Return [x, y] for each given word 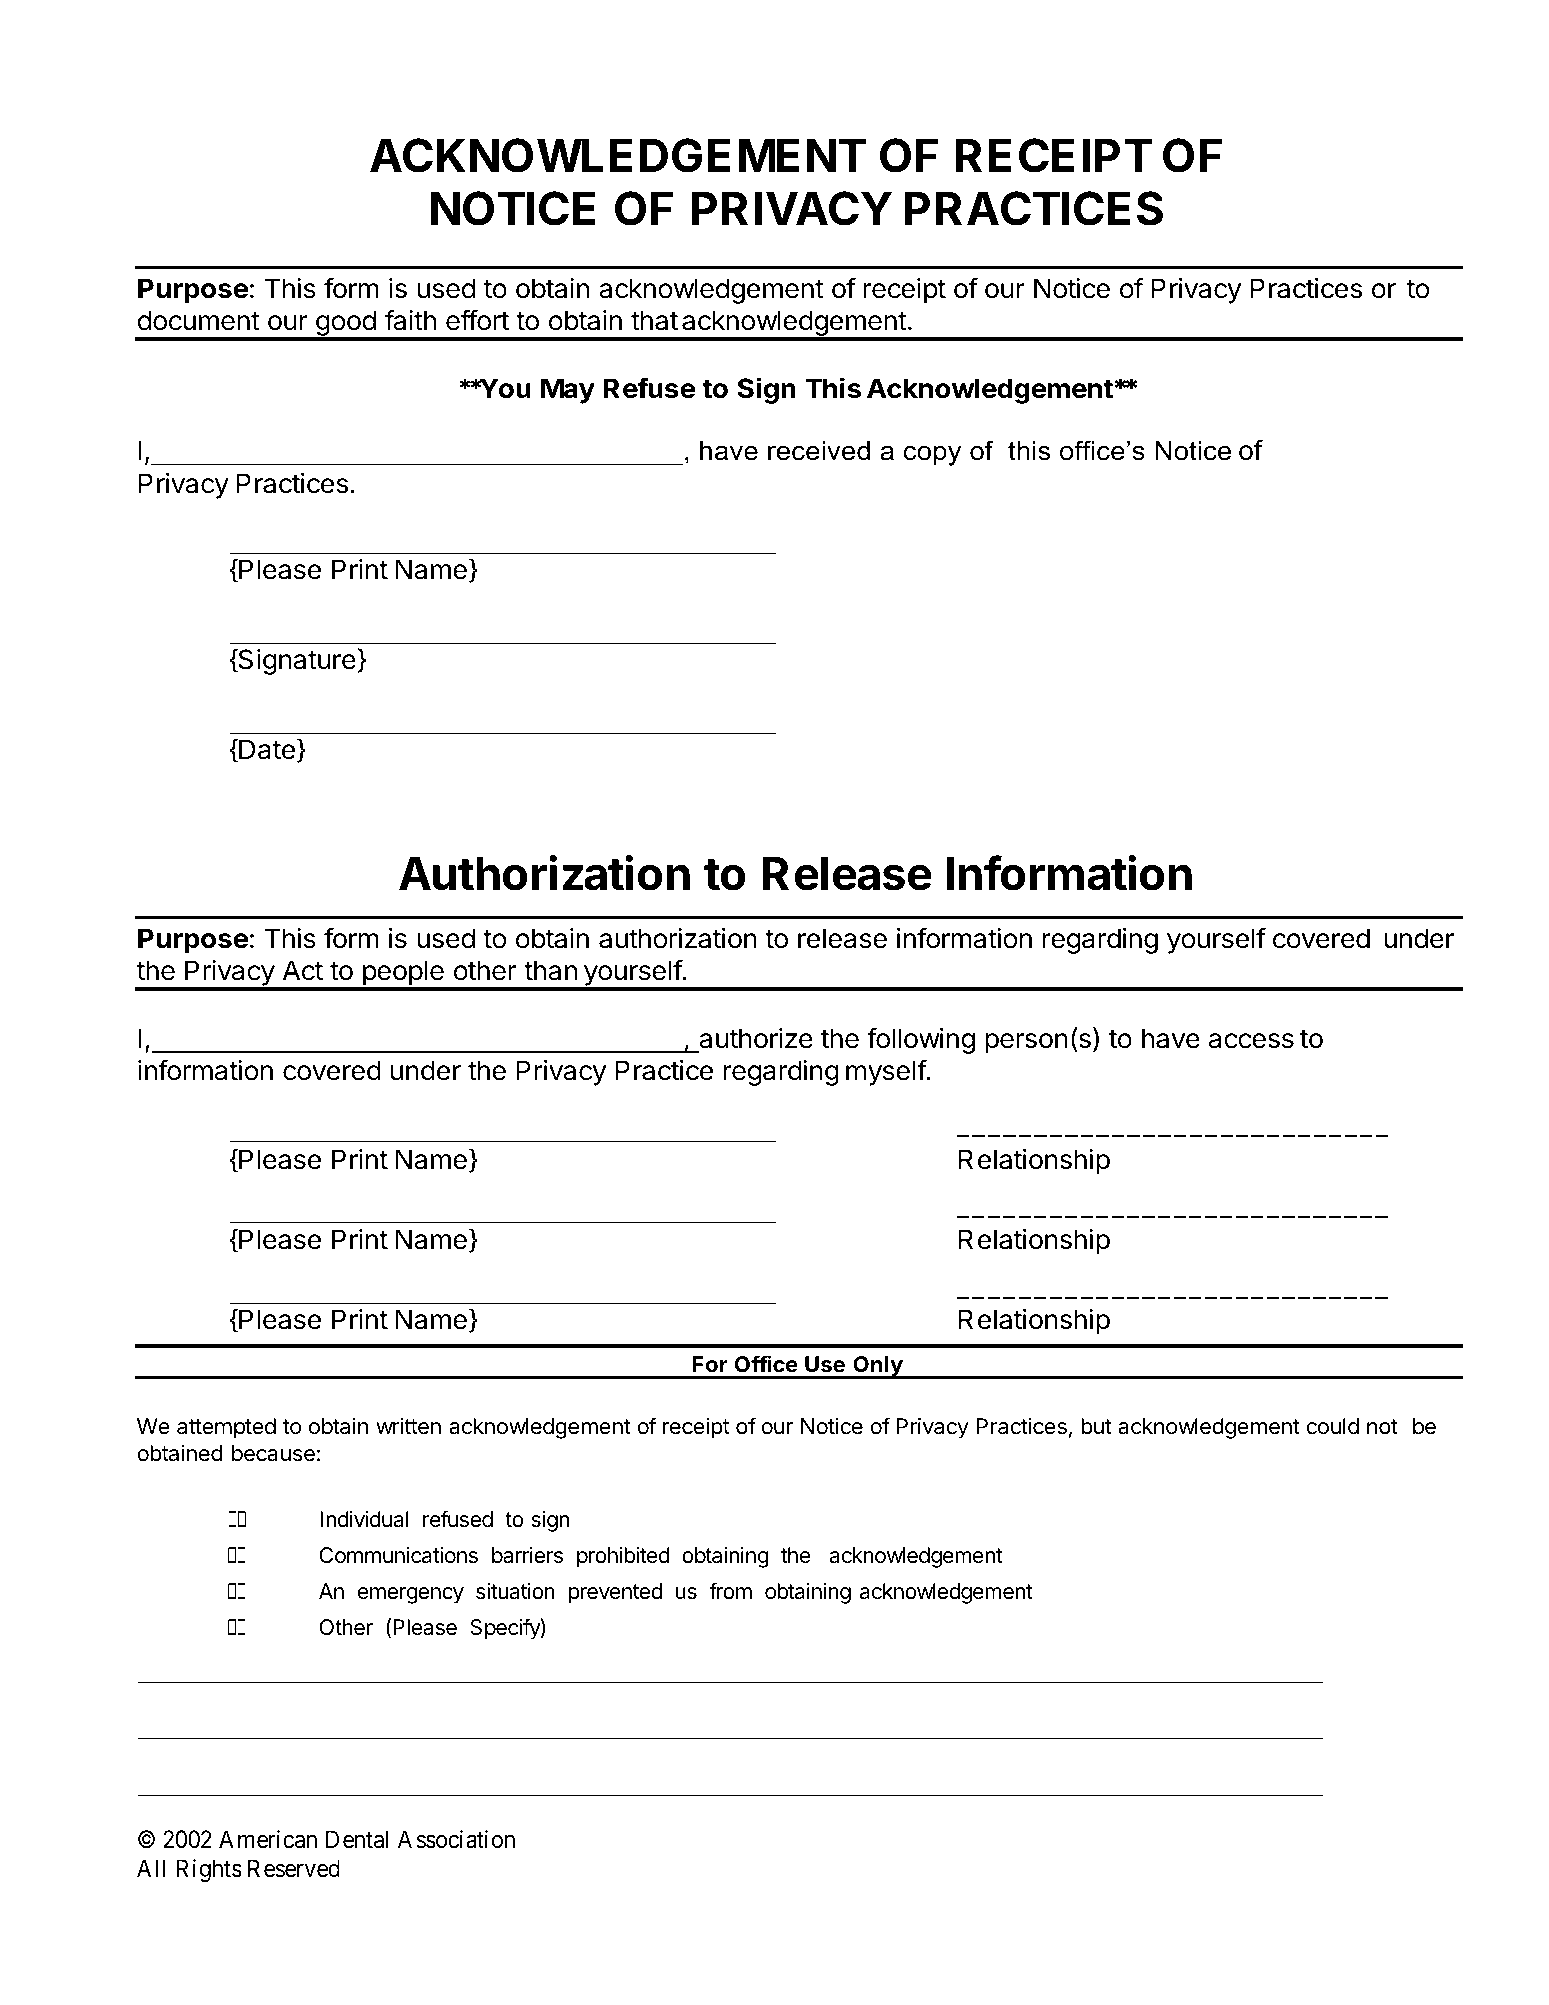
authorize [756, 1038]
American [268, 1839]
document [199, 320]
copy [932, 456]
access [1251, 1041]
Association [456, 1839]
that [654, 320]
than [550, 970]
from [730, 1590]
